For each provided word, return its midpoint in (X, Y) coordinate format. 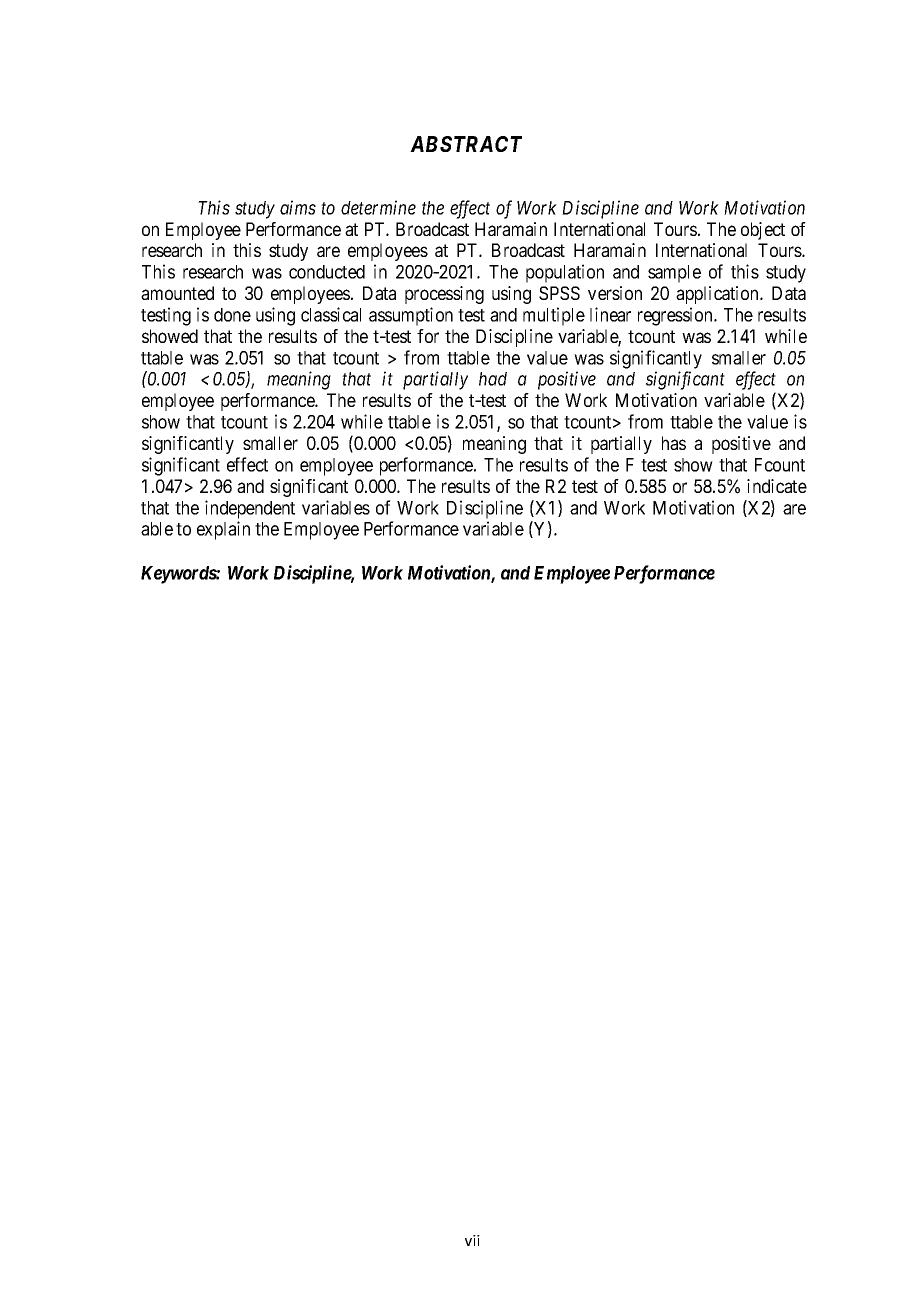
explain (223, 530)
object (763, 231)
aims (298, 207)
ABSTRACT (466, 144)
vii (472, 1240)
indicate (777, 486)
